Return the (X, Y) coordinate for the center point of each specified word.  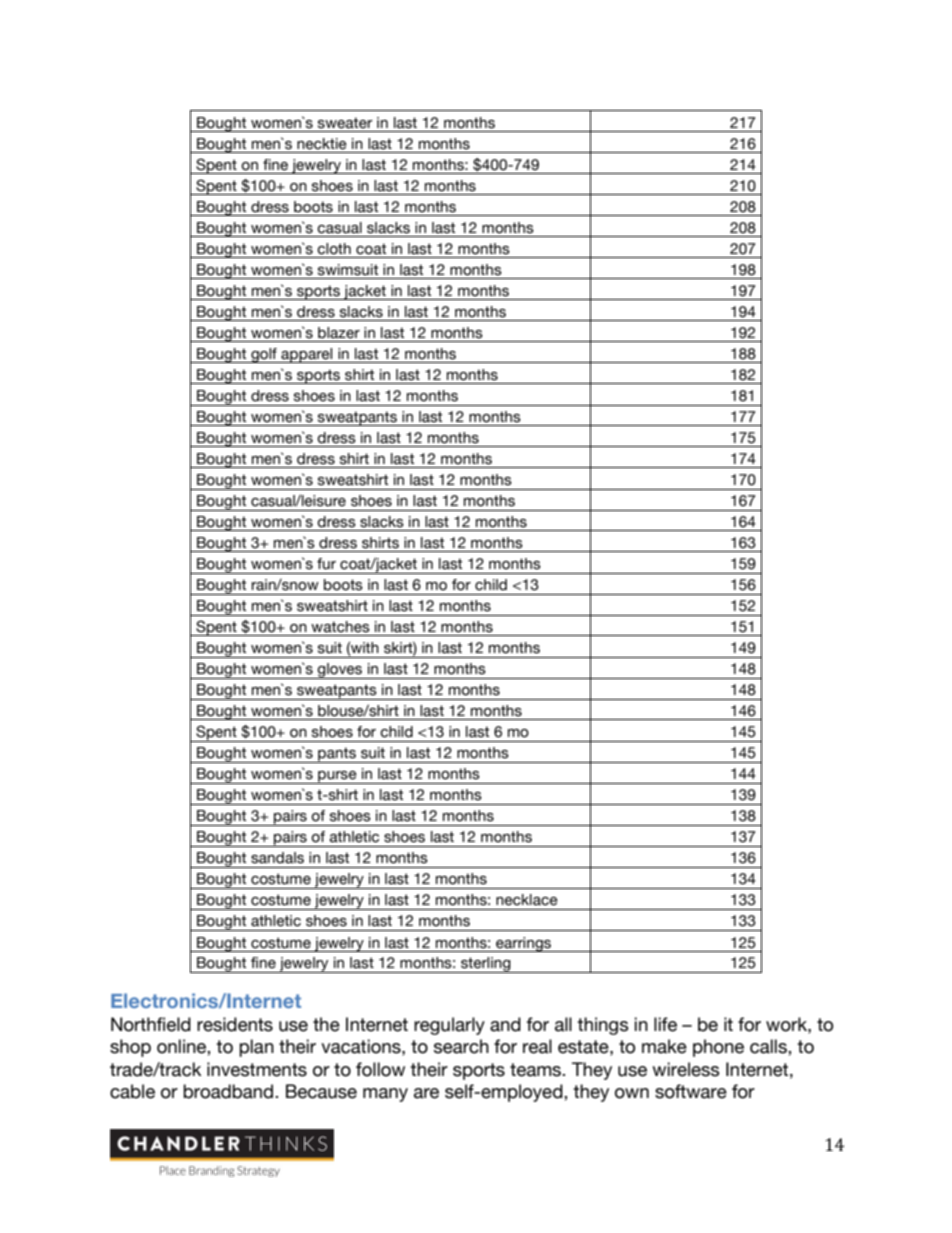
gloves (340, 671)
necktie (322, 144)
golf (264, 355)
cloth (334, 249)
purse (337, 777)
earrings (524, 944)
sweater (345, 123)
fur (326, 564)
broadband (229, 1091)
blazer (339, 333)
